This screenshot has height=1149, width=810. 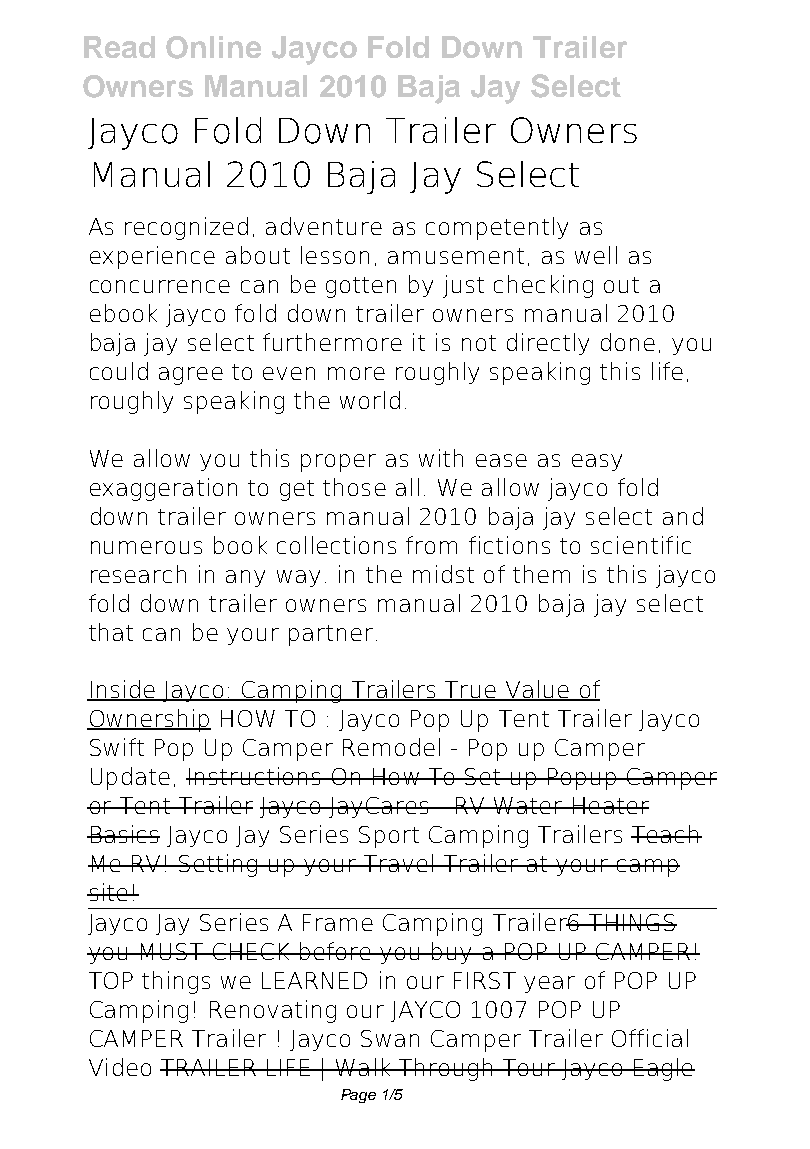 What do you see at coordinates (191, 376) in the screenshot?
I see `agree` at bounding box center [191, 376].
